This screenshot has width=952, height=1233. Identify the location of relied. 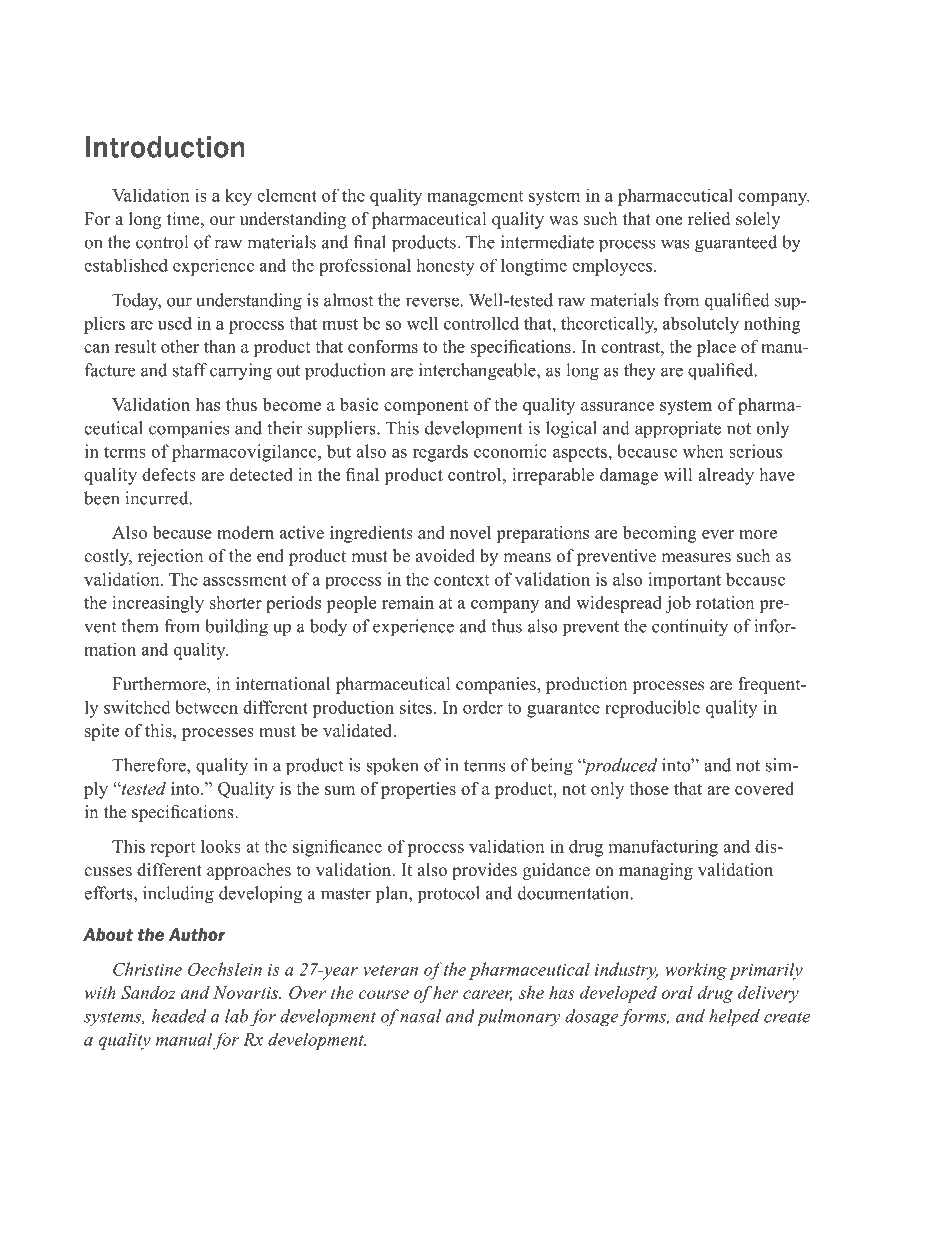
(709, 219).
